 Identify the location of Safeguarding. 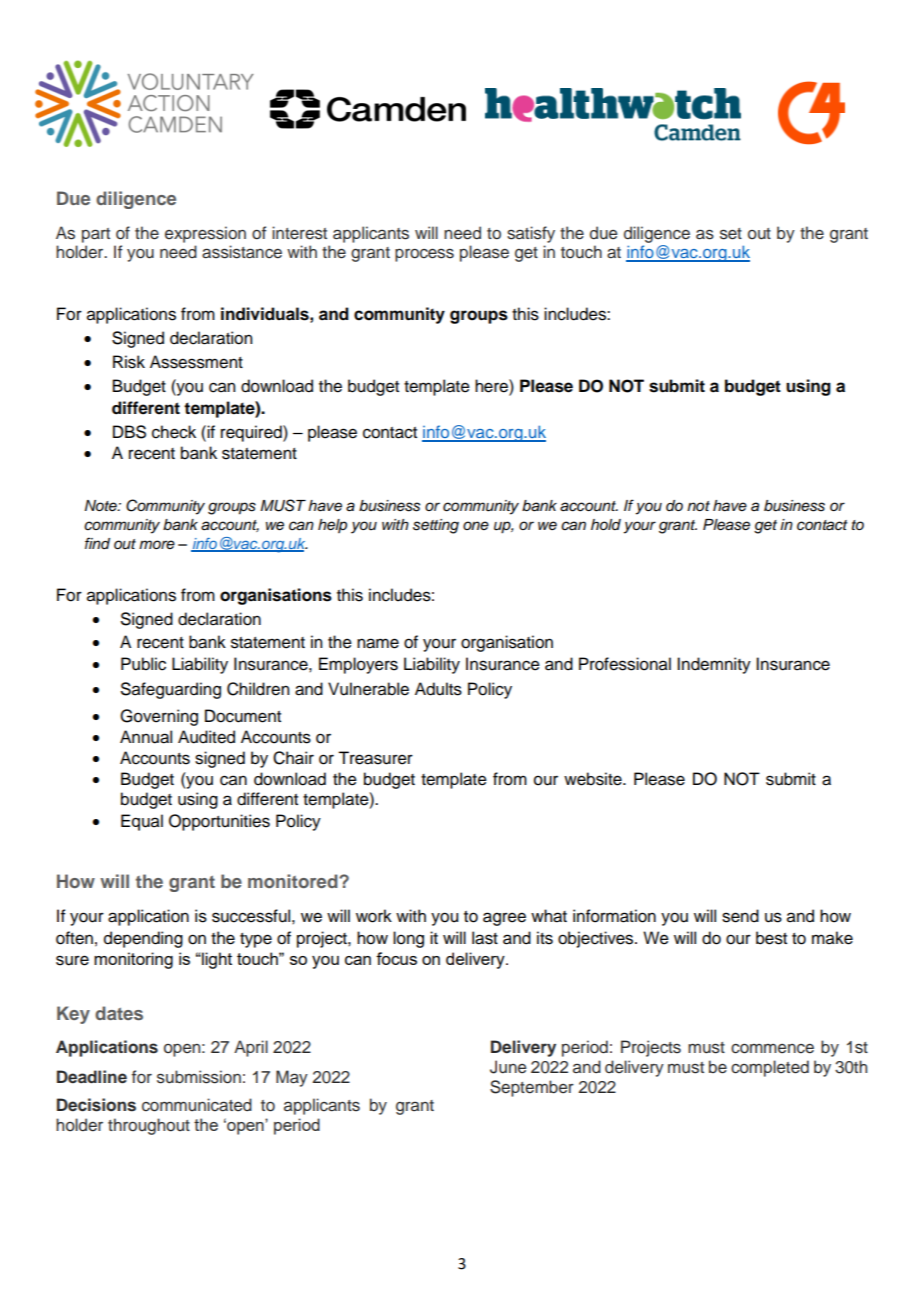
(171, 690).
